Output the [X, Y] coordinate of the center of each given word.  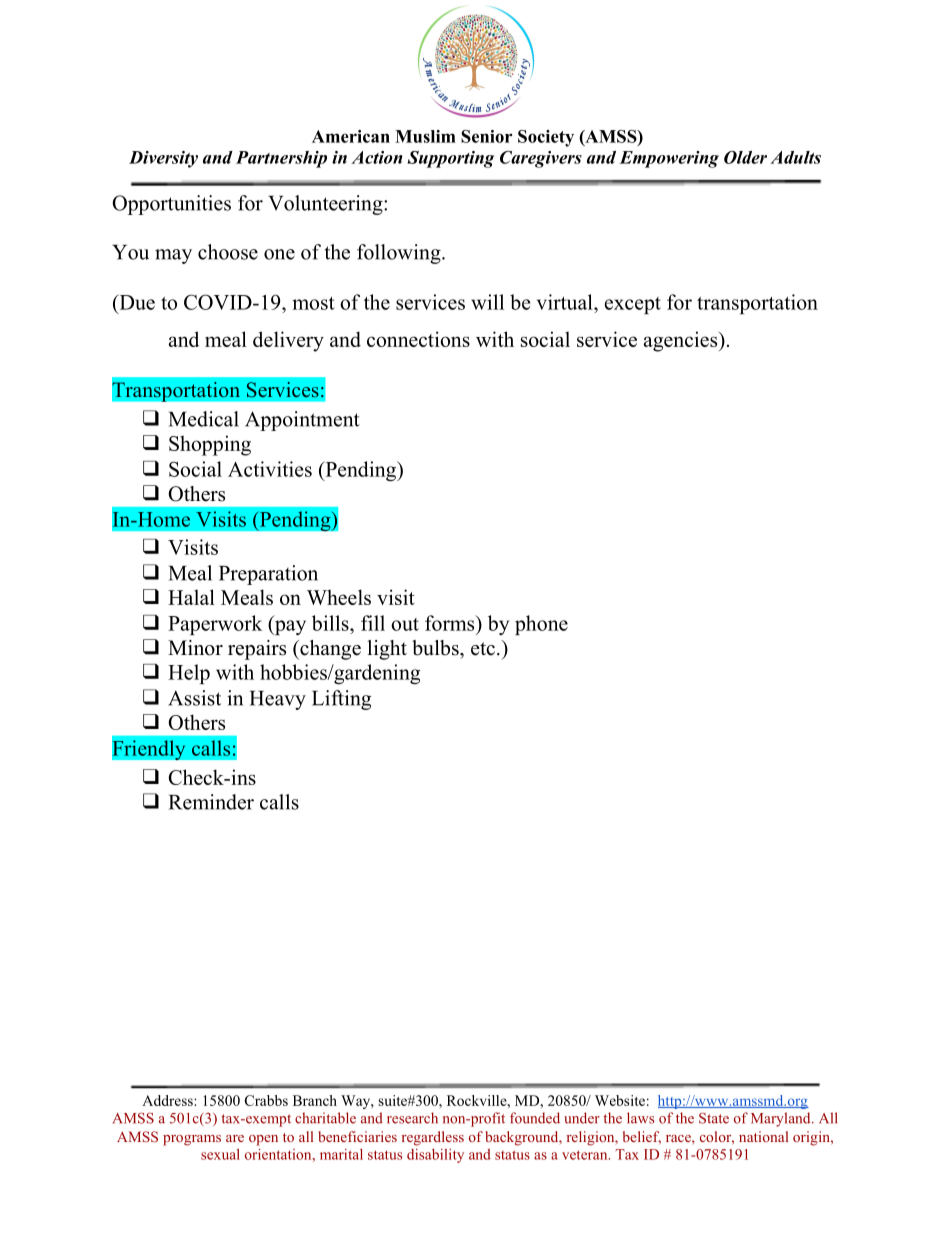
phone [541, 625]
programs [192, 1140]
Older [745, 157]
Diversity [163, 159]
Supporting [450, 159]
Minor [195, 648]
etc [483, 649]
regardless [433, 1138]
